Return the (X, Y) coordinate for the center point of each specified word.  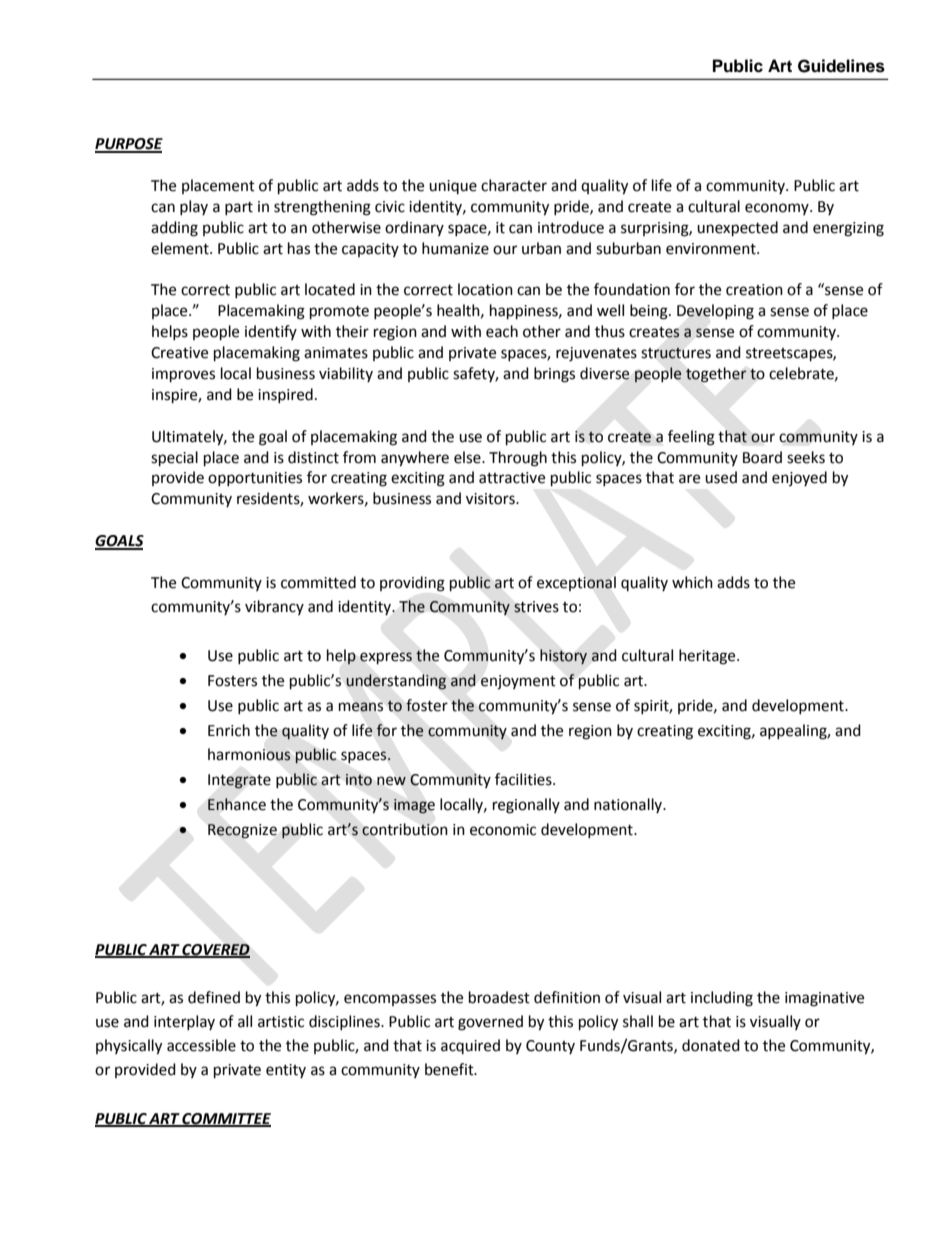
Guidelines (841, 66)
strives (536, 607)
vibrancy (274, 607)
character (514, 185)
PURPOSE (129, 145)
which (692, 582)
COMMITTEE (226, 1119)
